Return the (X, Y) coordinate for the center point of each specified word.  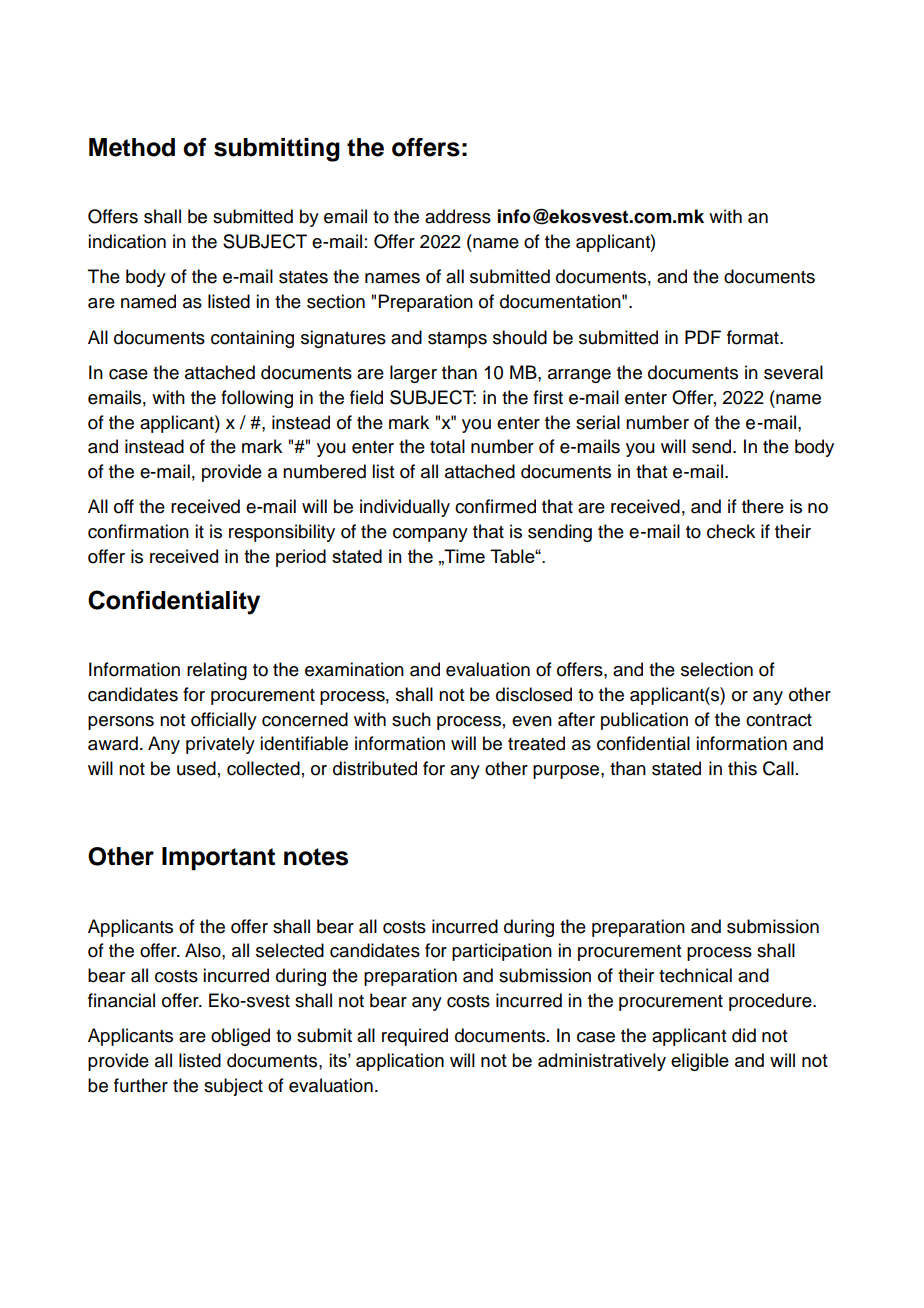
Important (218, 859)
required (415, 1037)
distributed (375, 768)
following (257, 399)
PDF (703, 337)
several (793, 372)
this (742, 768)
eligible (700, 1062)
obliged (240, 1037)
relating (217, 671)
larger (413, 374)
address (458, 216)
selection (717, 669)
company (430, 535)
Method (132, 147)
